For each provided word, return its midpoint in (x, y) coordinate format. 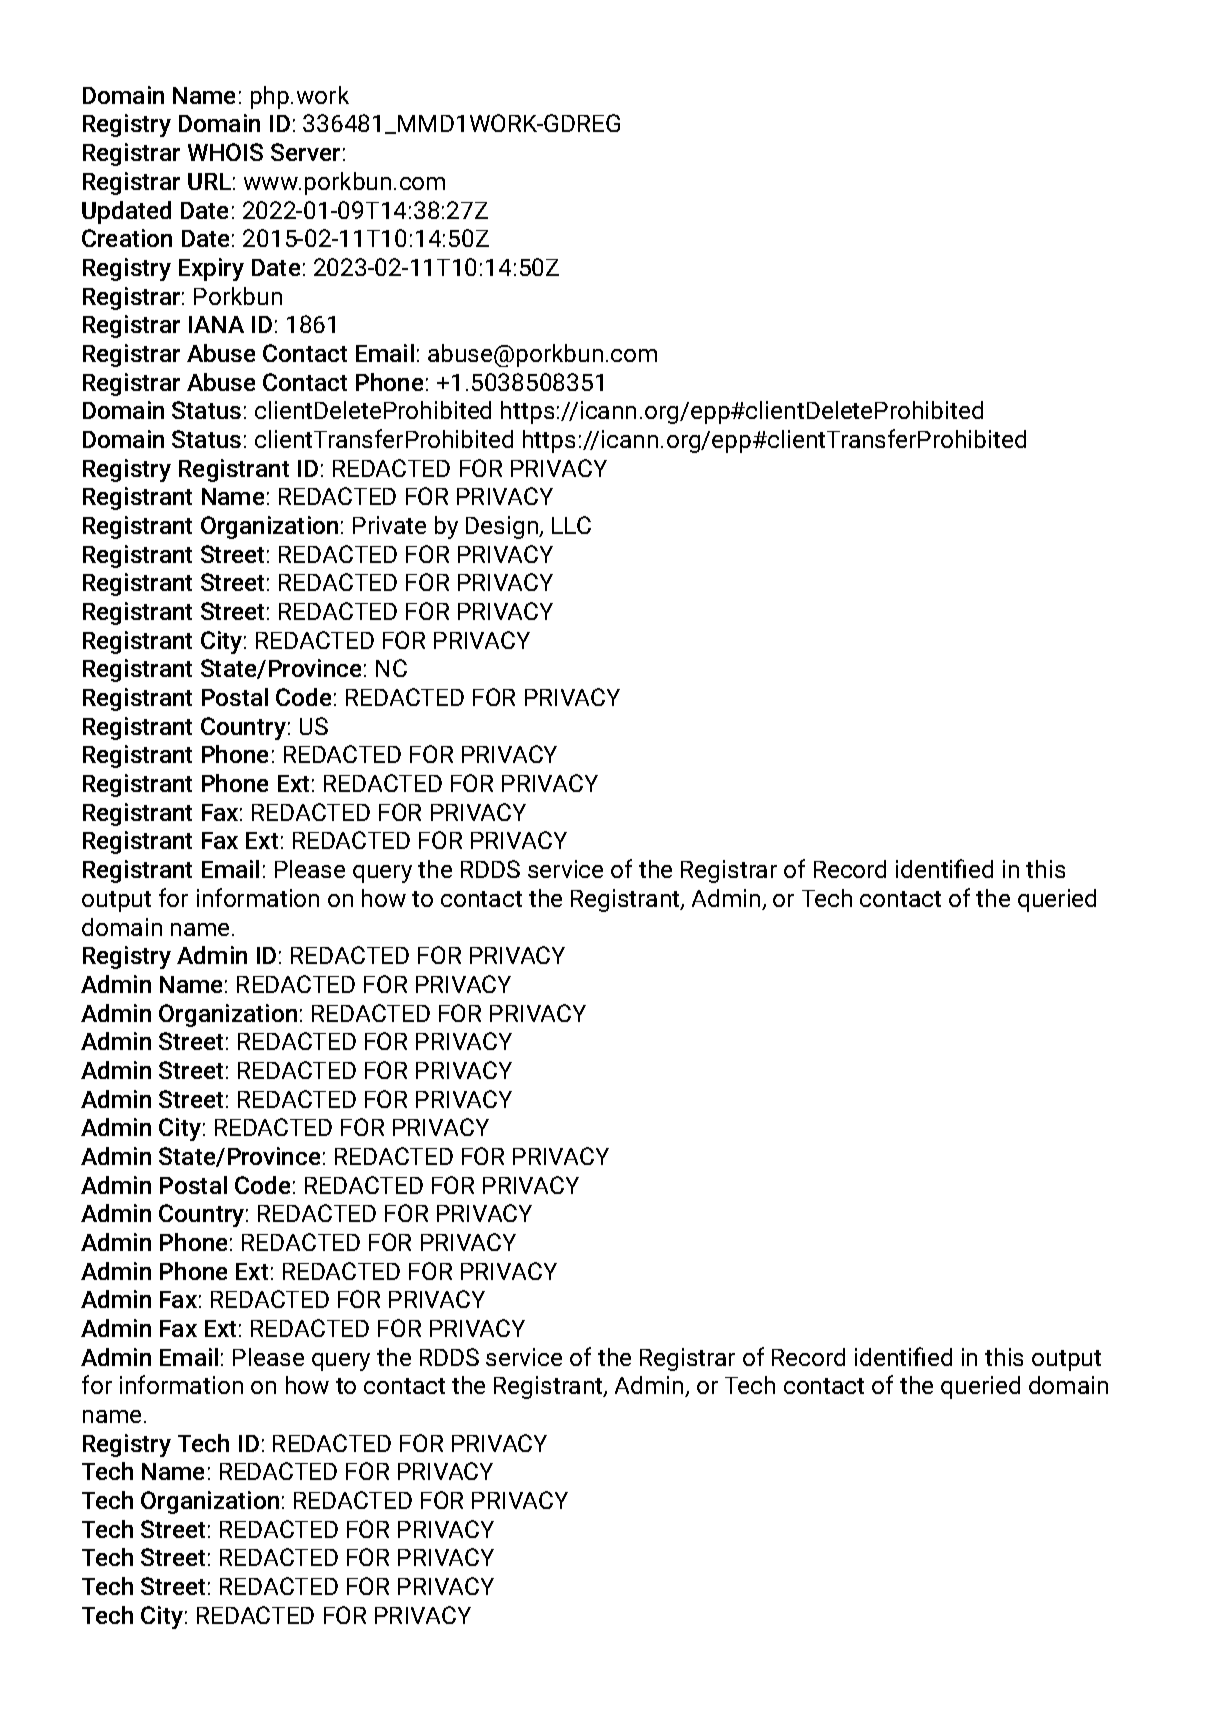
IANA (216, 324)
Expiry (211, 269)
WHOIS (225, 152)
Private (389, 525)
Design (503, 527)
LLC (571, 525)
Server (305, 152)
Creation (127, 238)
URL (209, 181)
